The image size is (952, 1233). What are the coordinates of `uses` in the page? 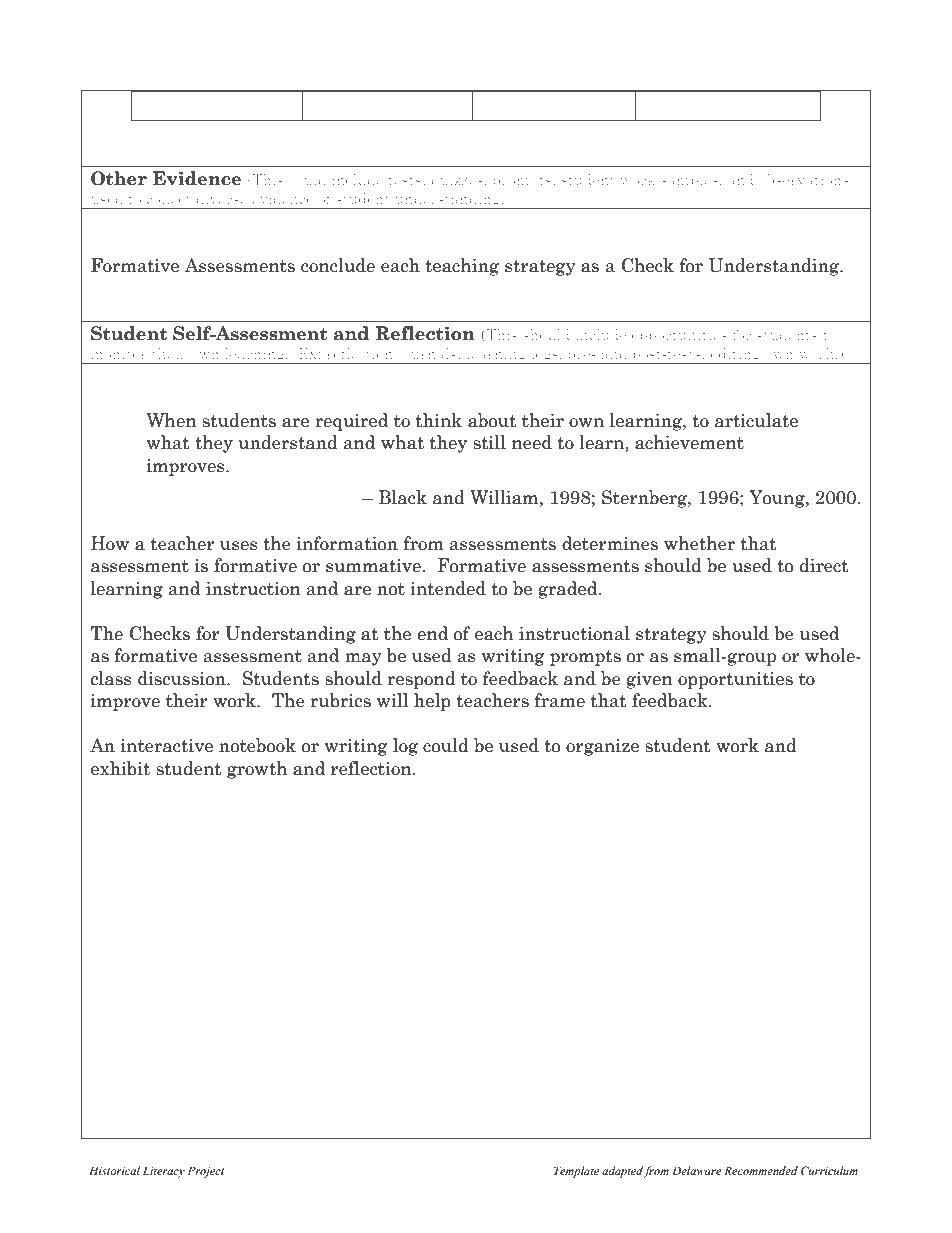 It's located at (239, 546).
